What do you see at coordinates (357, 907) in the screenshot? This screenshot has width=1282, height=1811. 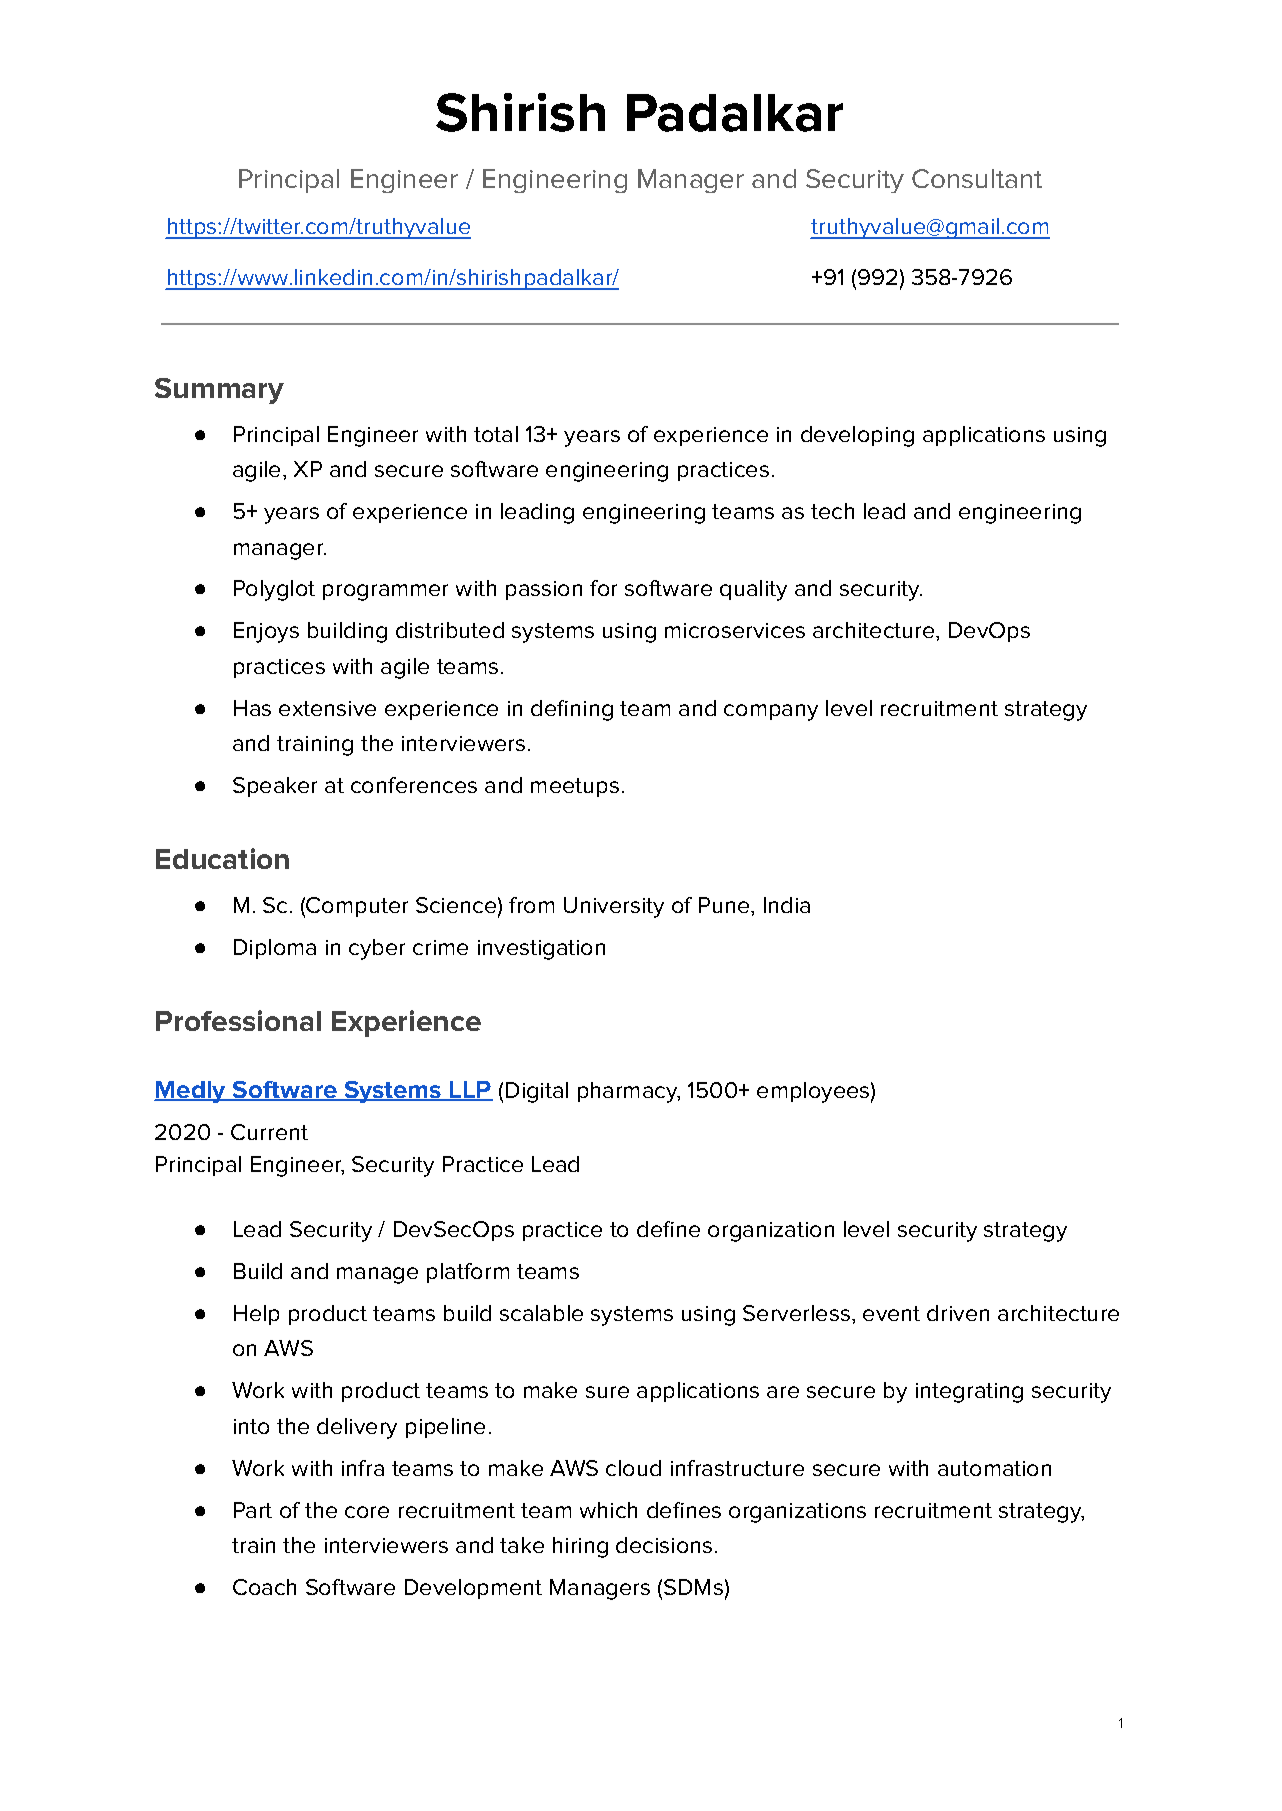 I see `Computer` at bounding box center [357, 907].
